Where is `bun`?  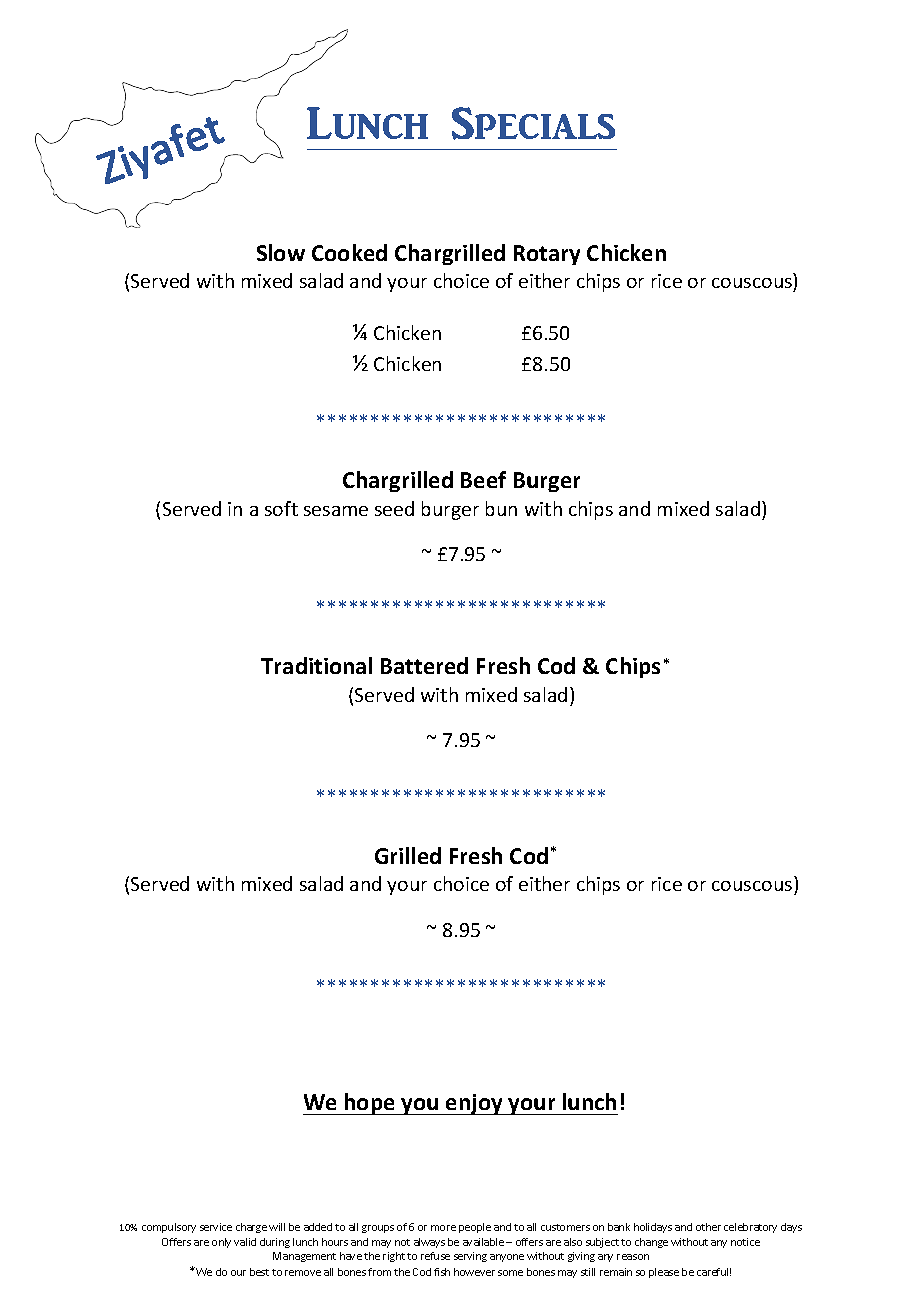
bun is located at coordinates (501, 508).
